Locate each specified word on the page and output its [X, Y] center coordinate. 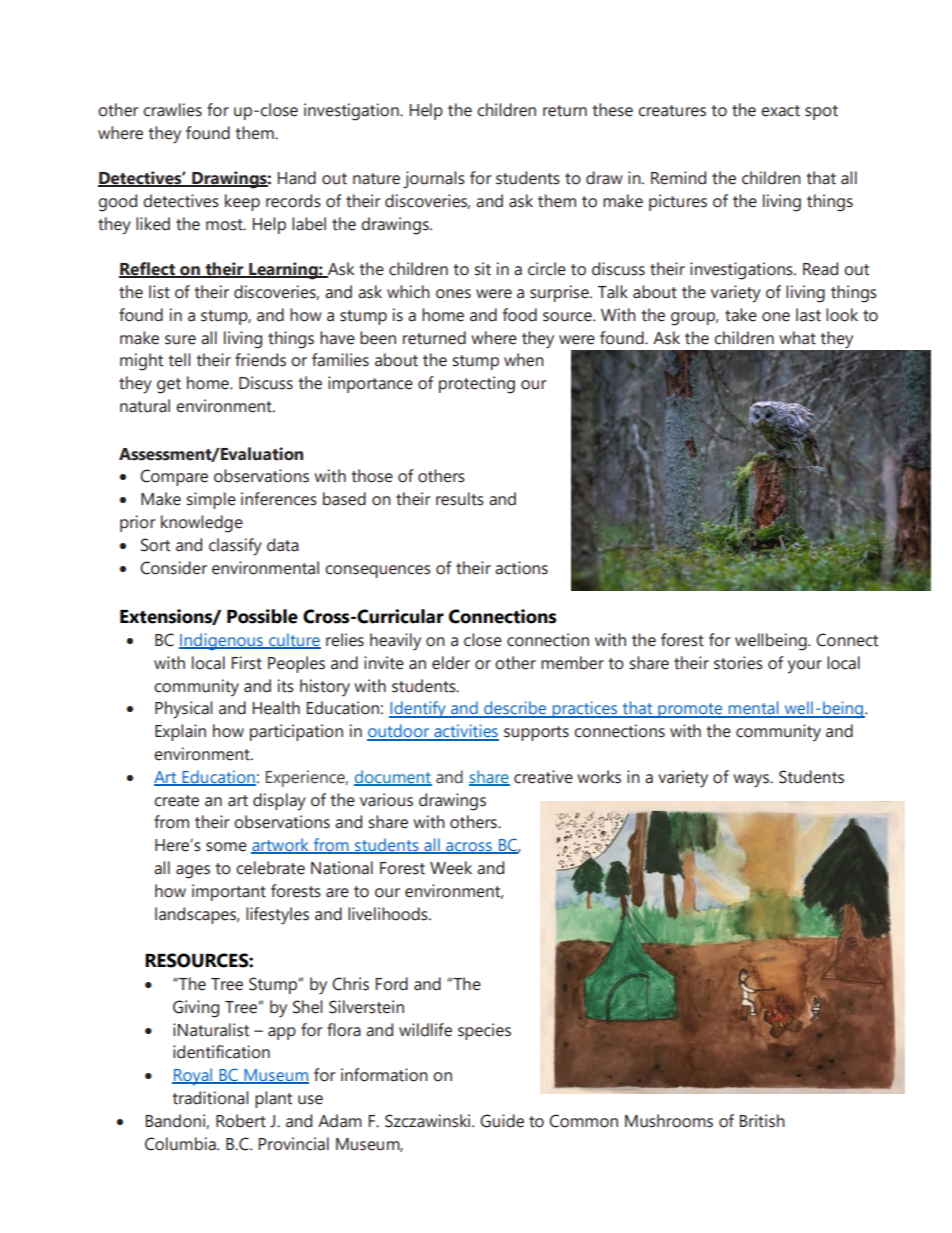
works [599, 777]
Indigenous [222, 641]
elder [451, 663]
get [169, 386]
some [226, 847]
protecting [477, 385]
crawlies [172, 110]
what [797, 338]
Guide [502, 1121]
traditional [210, 1098]
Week [451, 868]
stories [738, 663]
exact [780, 111]
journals [434, 180]
